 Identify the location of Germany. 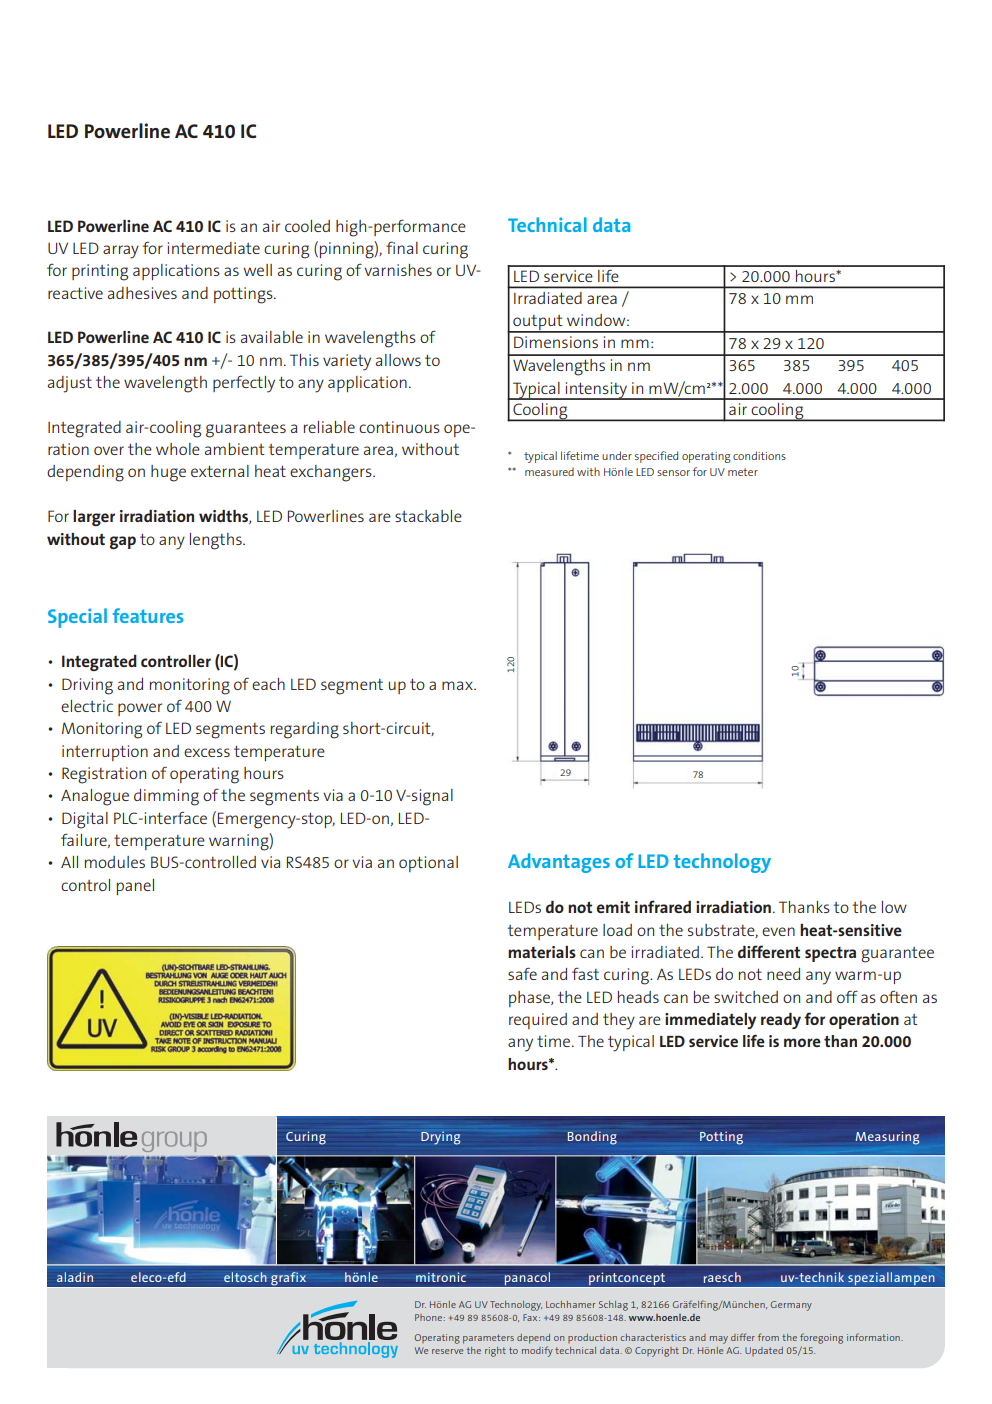
(791, 1306).
